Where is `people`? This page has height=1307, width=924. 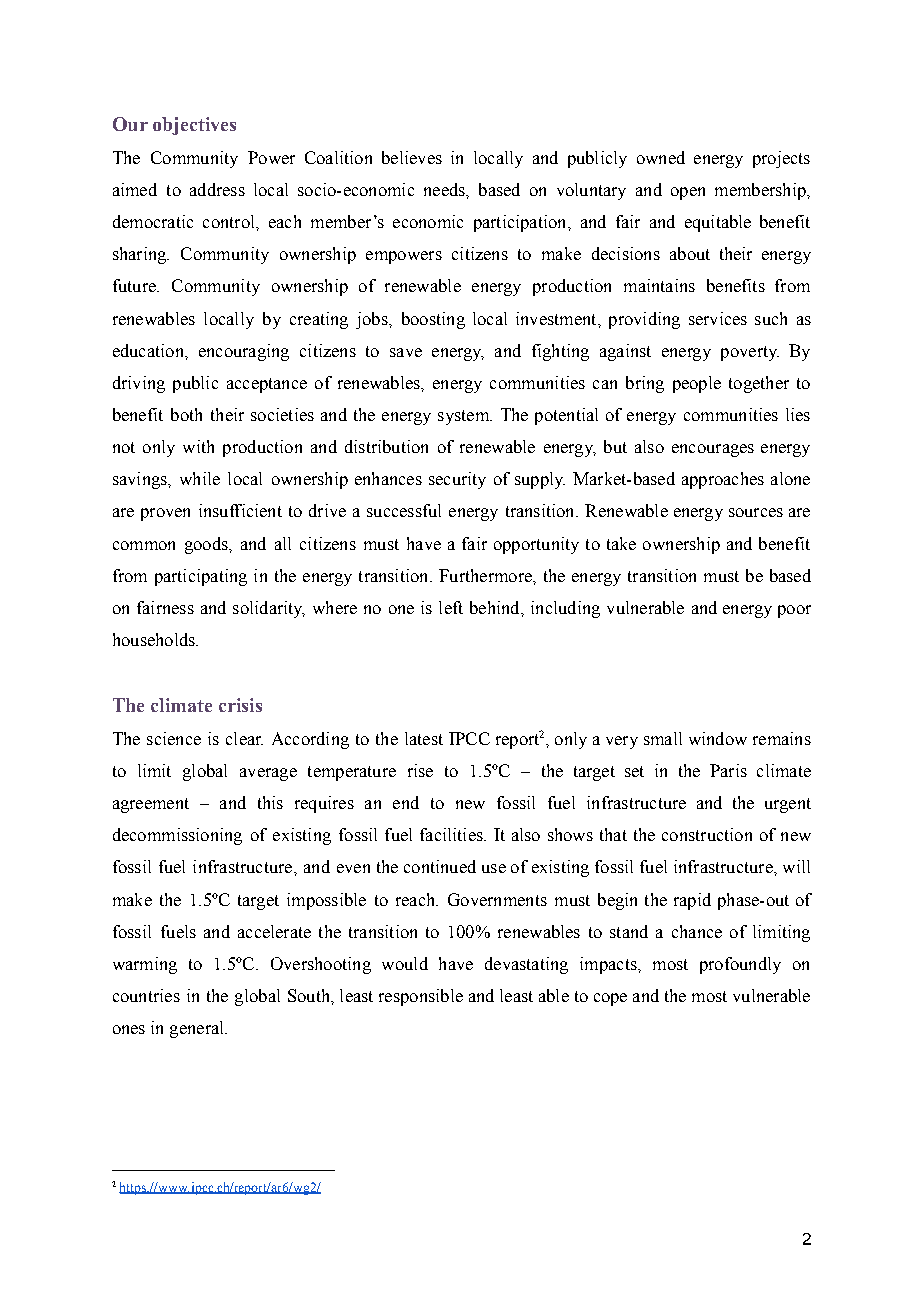 people is located at coordinates (697, 384).
